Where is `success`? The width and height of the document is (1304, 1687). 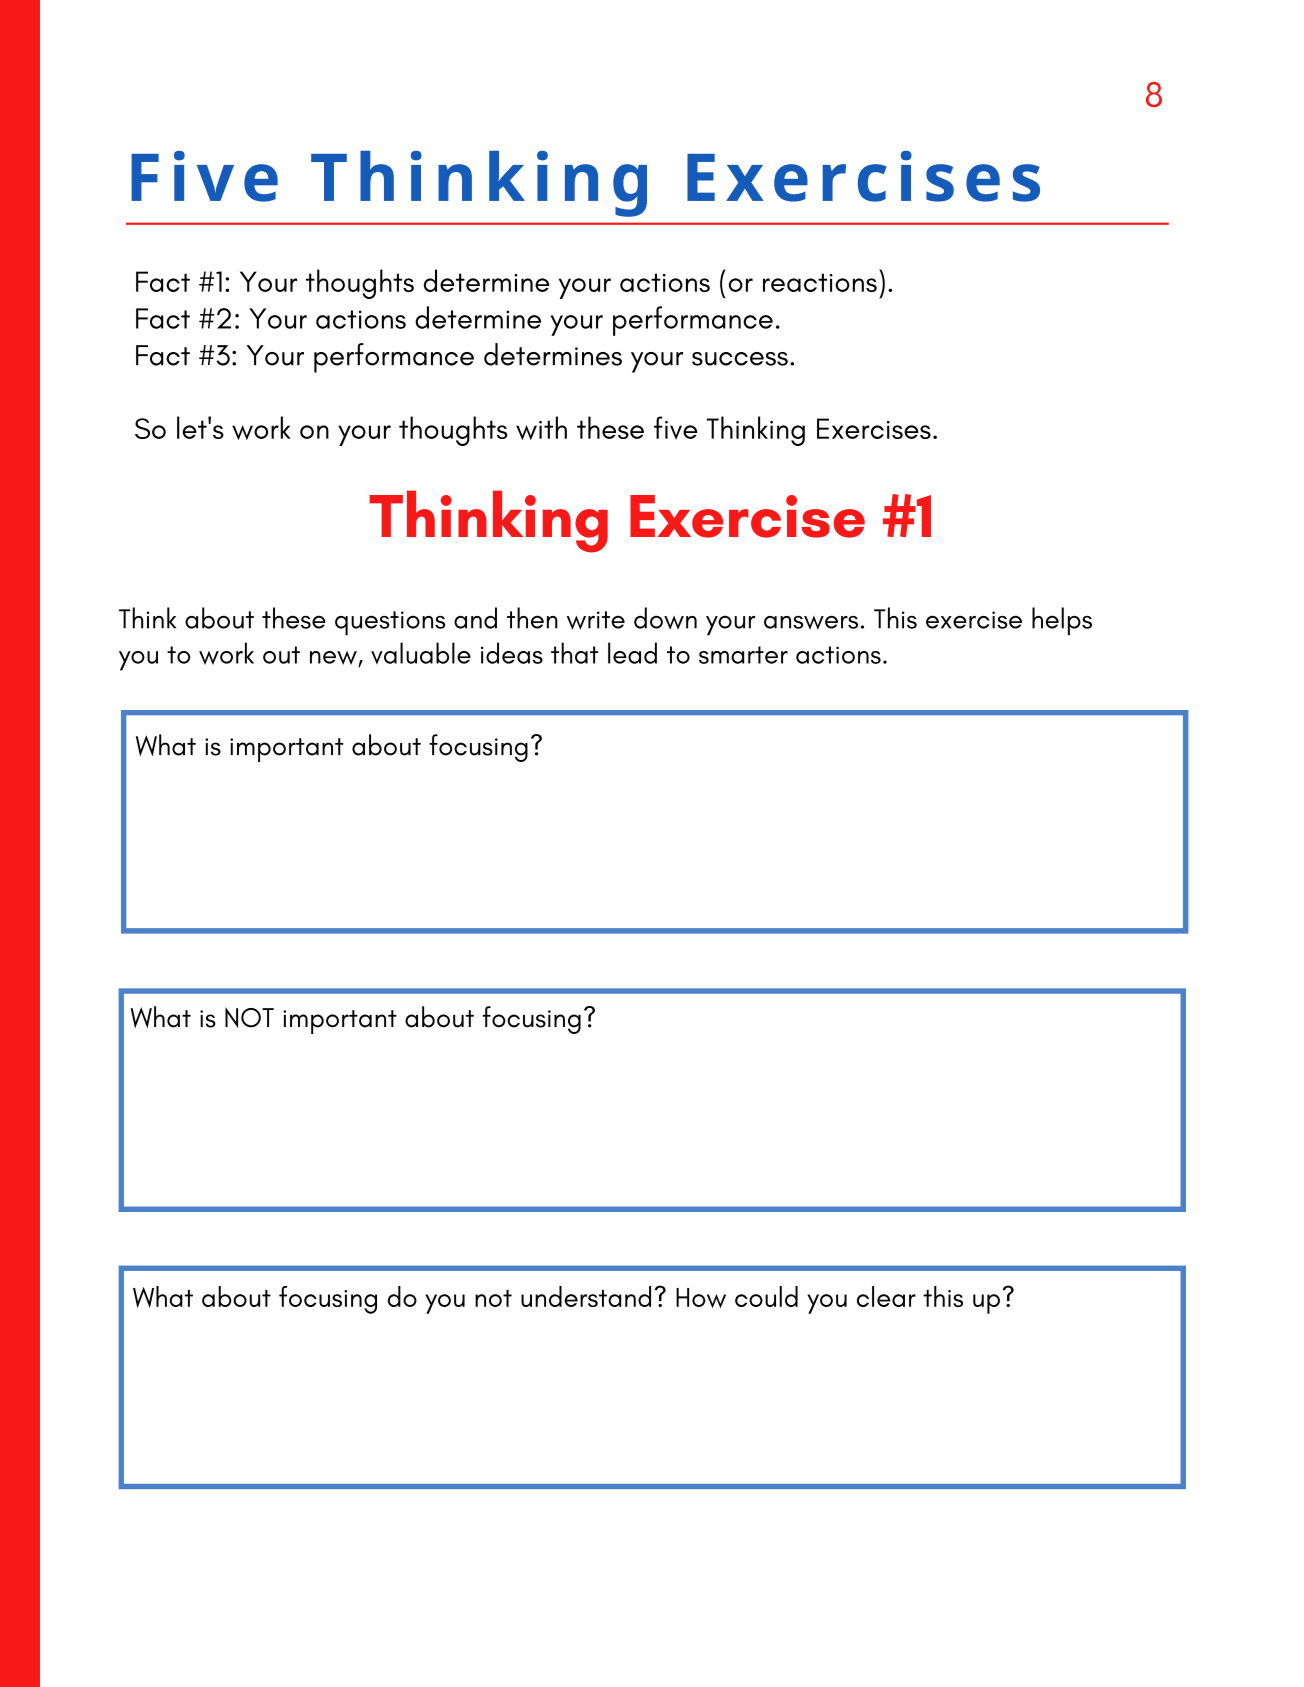 success is located at coordinates (740, 359).
